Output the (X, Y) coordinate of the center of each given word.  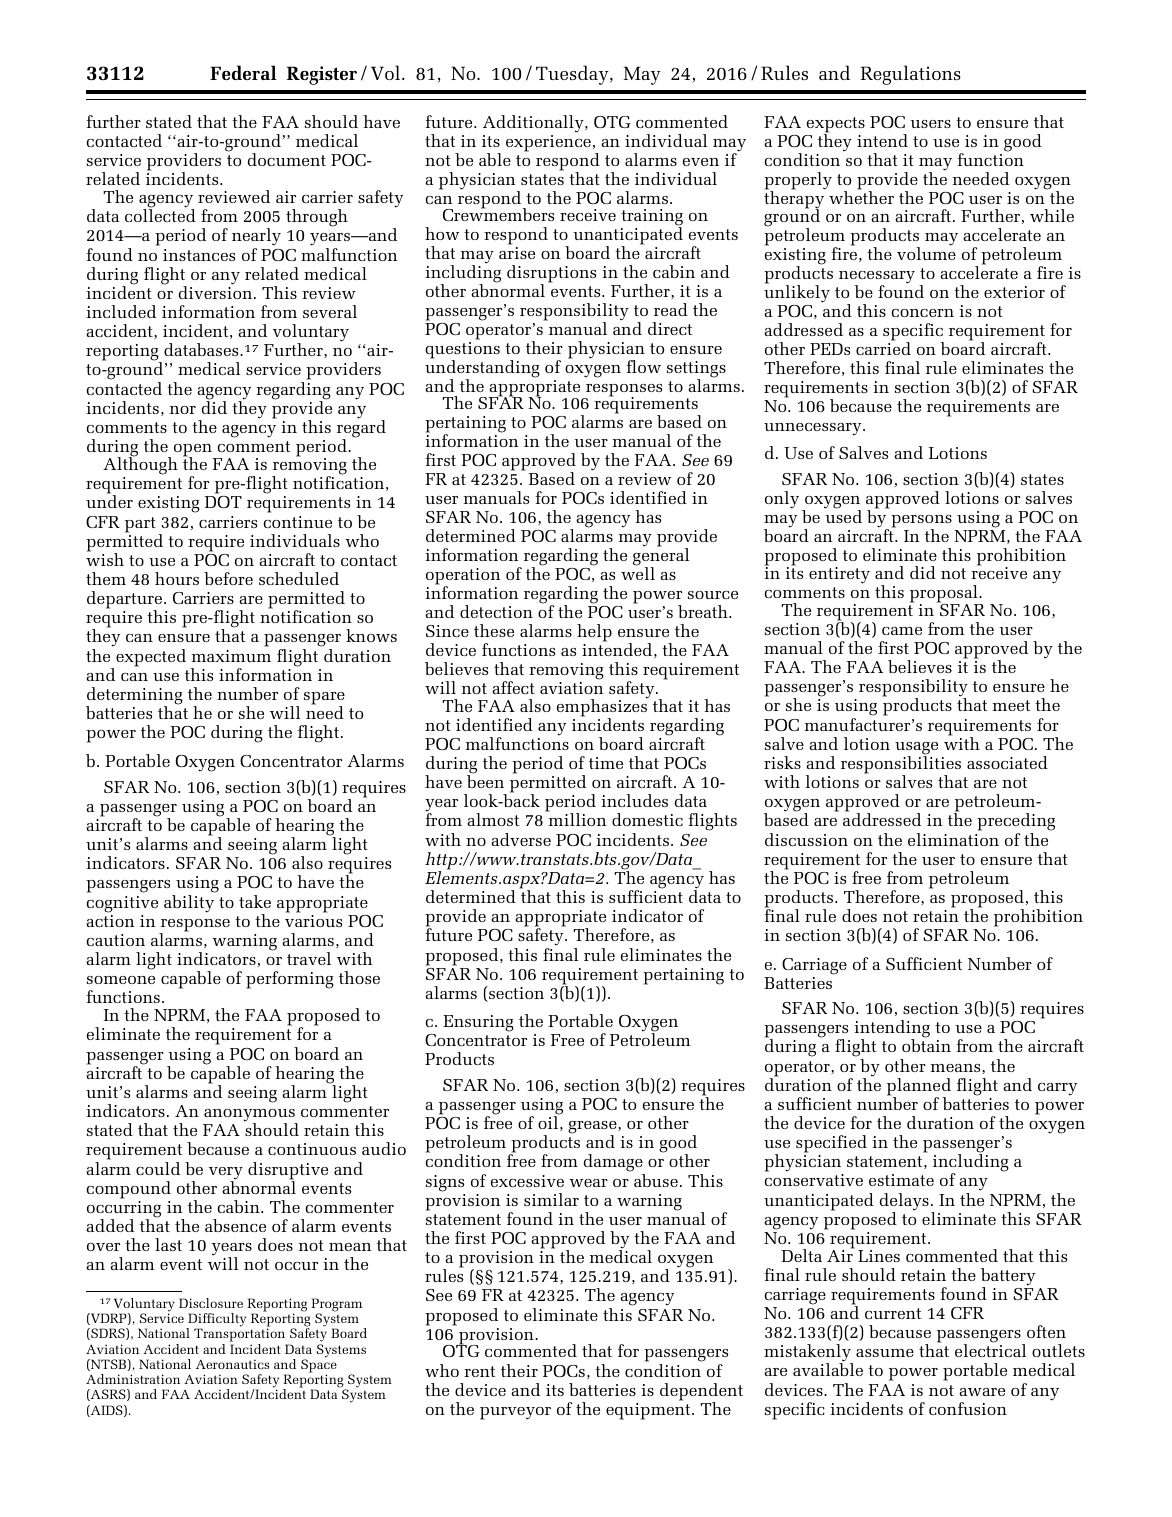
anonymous (250, 1116)
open (194, 451)
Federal (243, 72)
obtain (926, 1045)
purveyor (515, 1413)
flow (644, 366)
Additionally (534, 124)
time (606, 763)
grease (593, 1128)
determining (134, 697)
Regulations (910, 75)
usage (916, 749)
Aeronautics (232, 1364)
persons (921, 522)
